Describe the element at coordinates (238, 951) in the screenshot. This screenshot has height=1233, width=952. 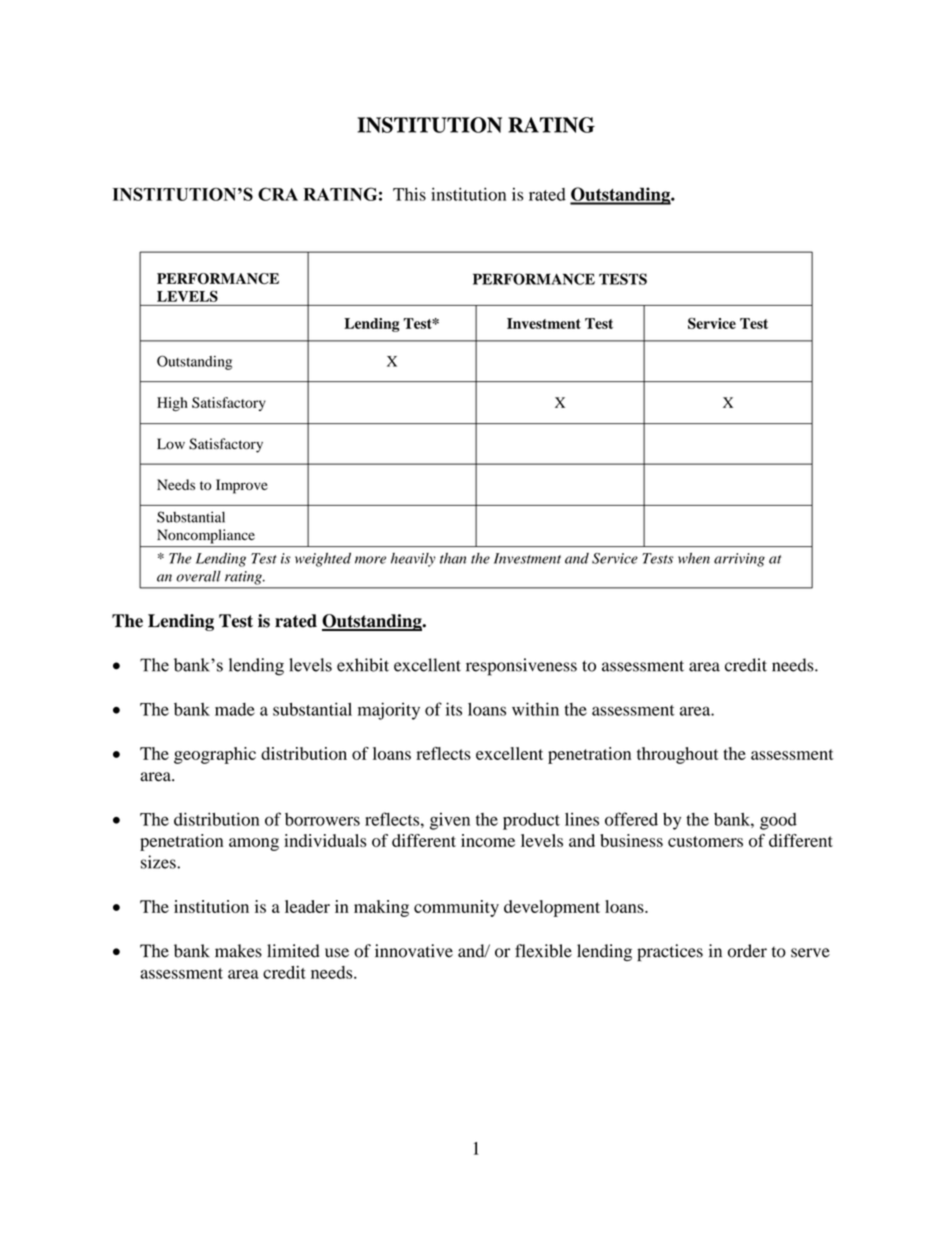
I see `makes` at that location.
